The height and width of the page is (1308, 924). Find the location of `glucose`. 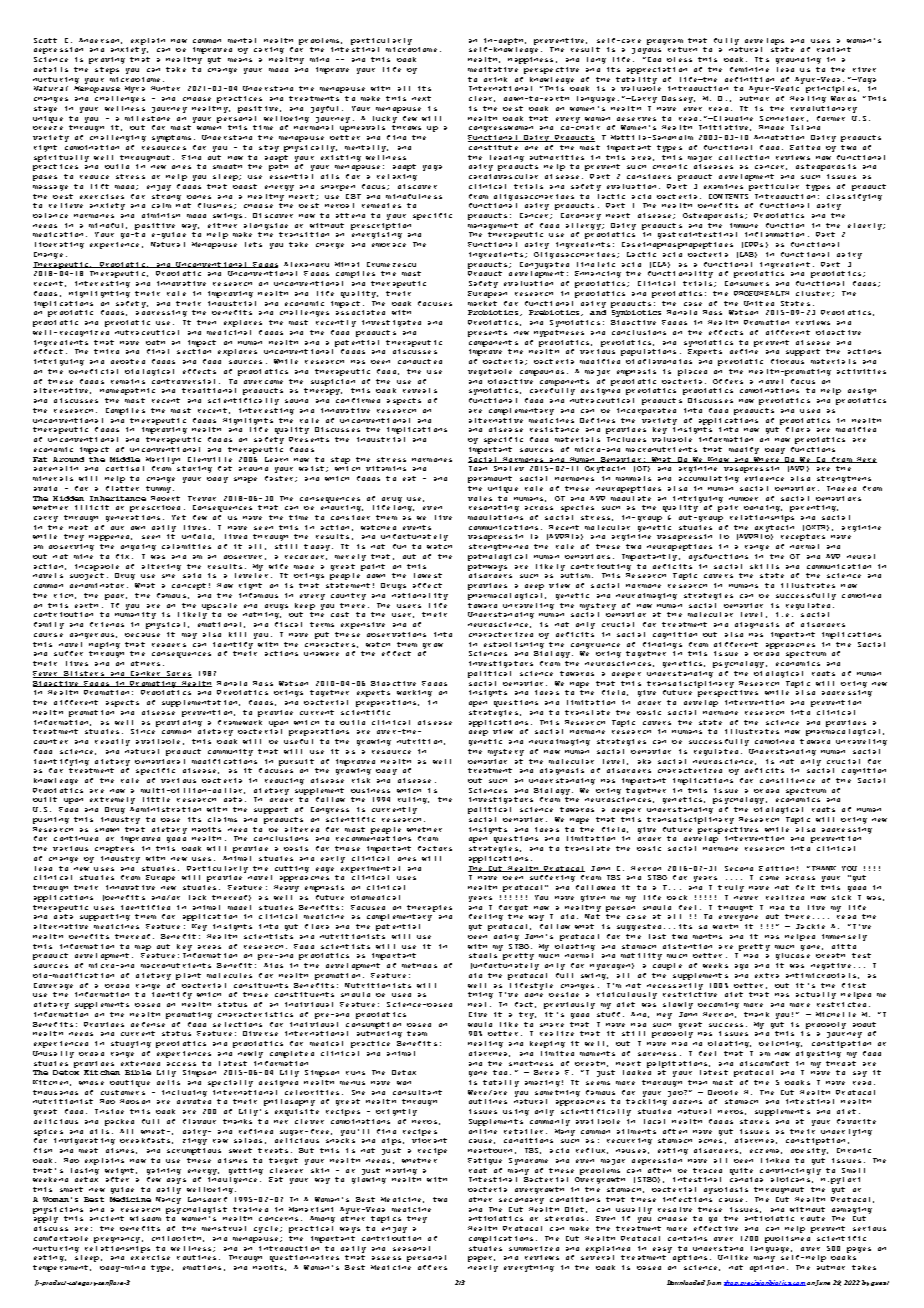

glucose is located at coordinates (793, 956).
